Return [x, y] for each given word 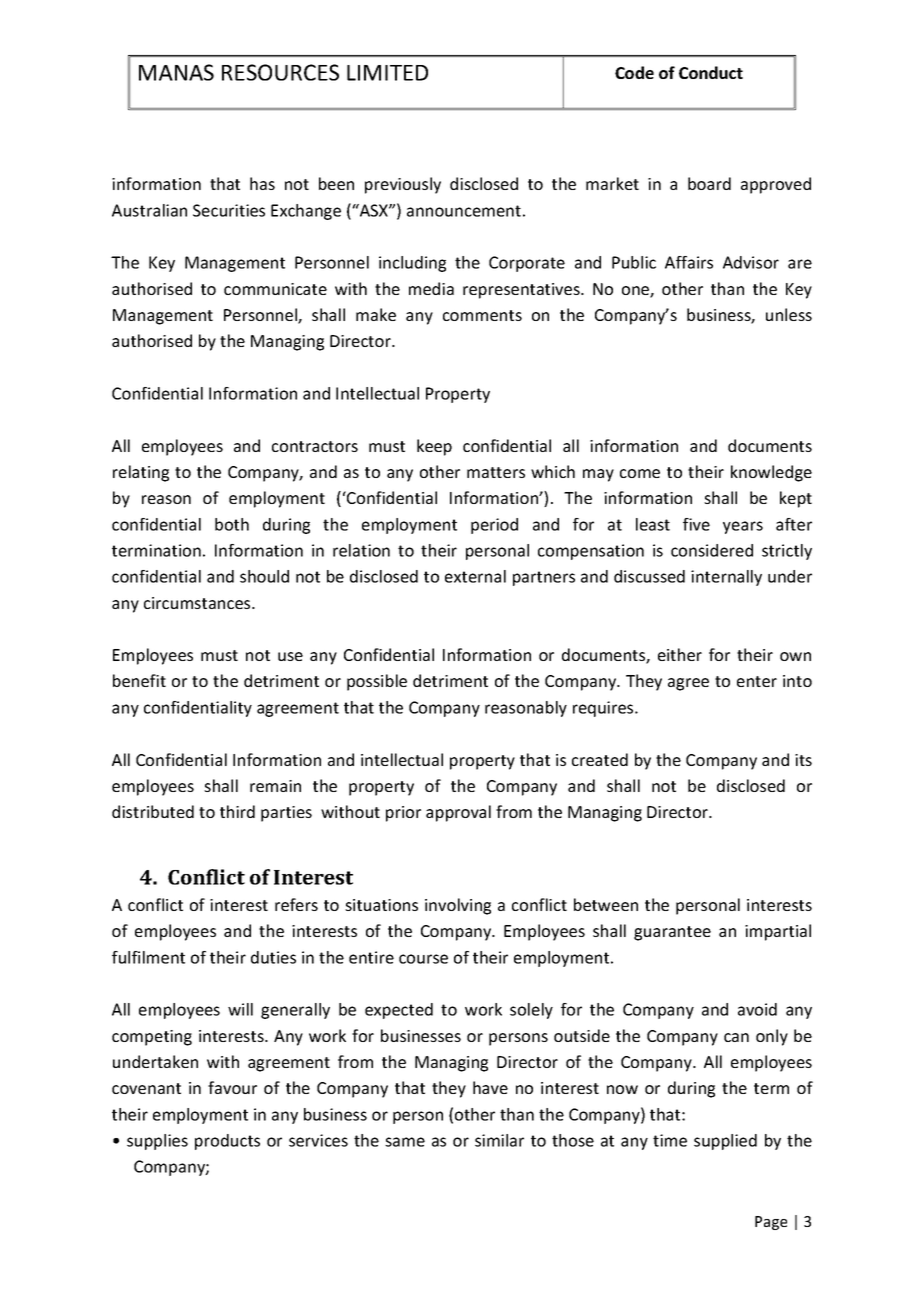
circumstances [198, 603]
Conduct [711, 72]
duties [273, 957]
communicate [275, 289]
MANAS [176, 72]
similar [499, 1140]
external [475, 576]
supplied [725, 1142]
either [680, 654]
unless [789, 314]
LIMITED [387, 73]
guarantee [672, 933]
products [227, 1142]
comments [482, 315]
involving [458, 906]
